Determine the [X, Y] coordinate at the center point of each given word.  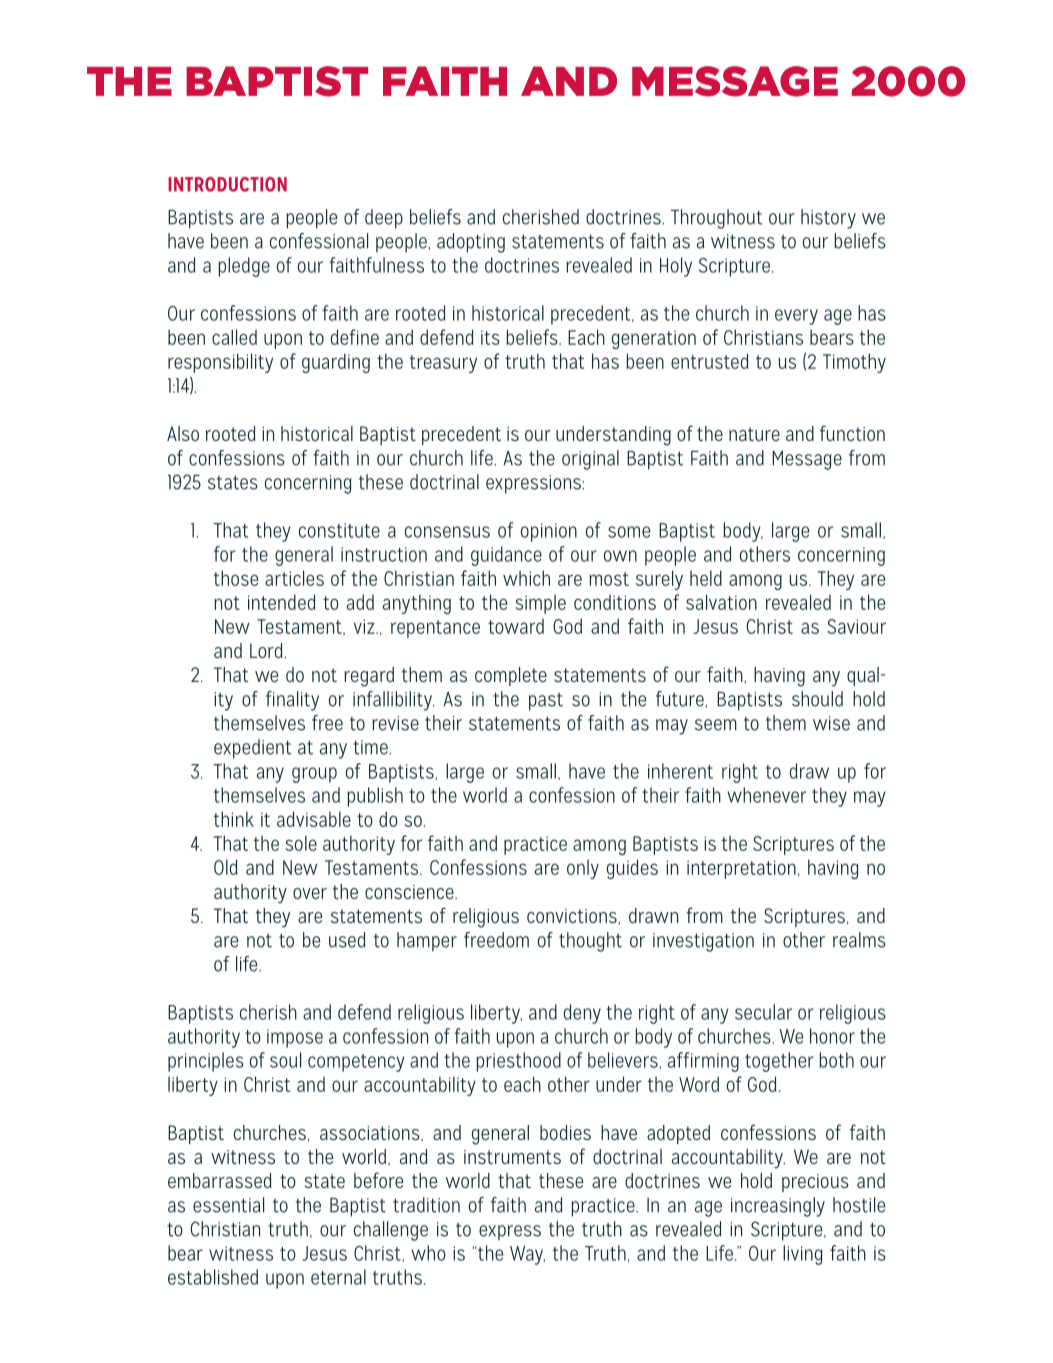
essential [228, 1205]
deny [582, 1014]
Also [183, 433]
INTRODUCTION [227, 184]
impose [295, 1038]
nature [754, 434]
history [828, 219]
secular [763, 1012]
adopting [471, 243]
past [546, 702]
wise [831, 723]
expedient [252, 749]
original [590, 460]
